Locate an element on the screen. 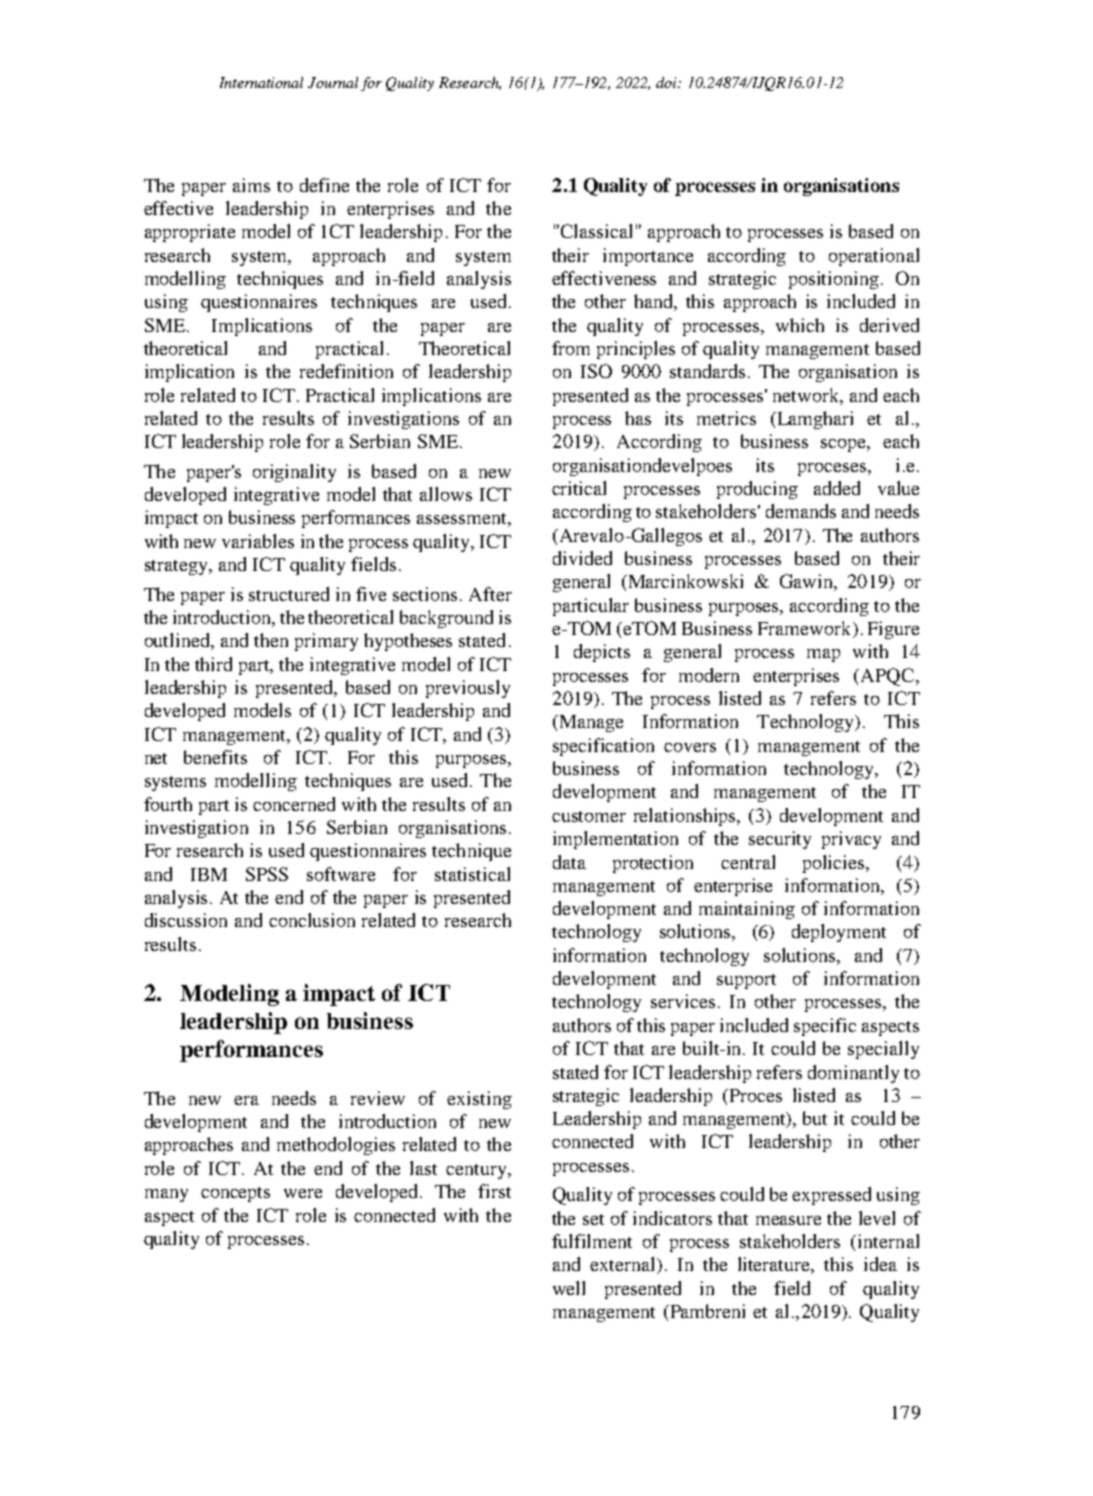 This screenshot has height=1496, width=1093. doi is located at coordinates (667, 82).
